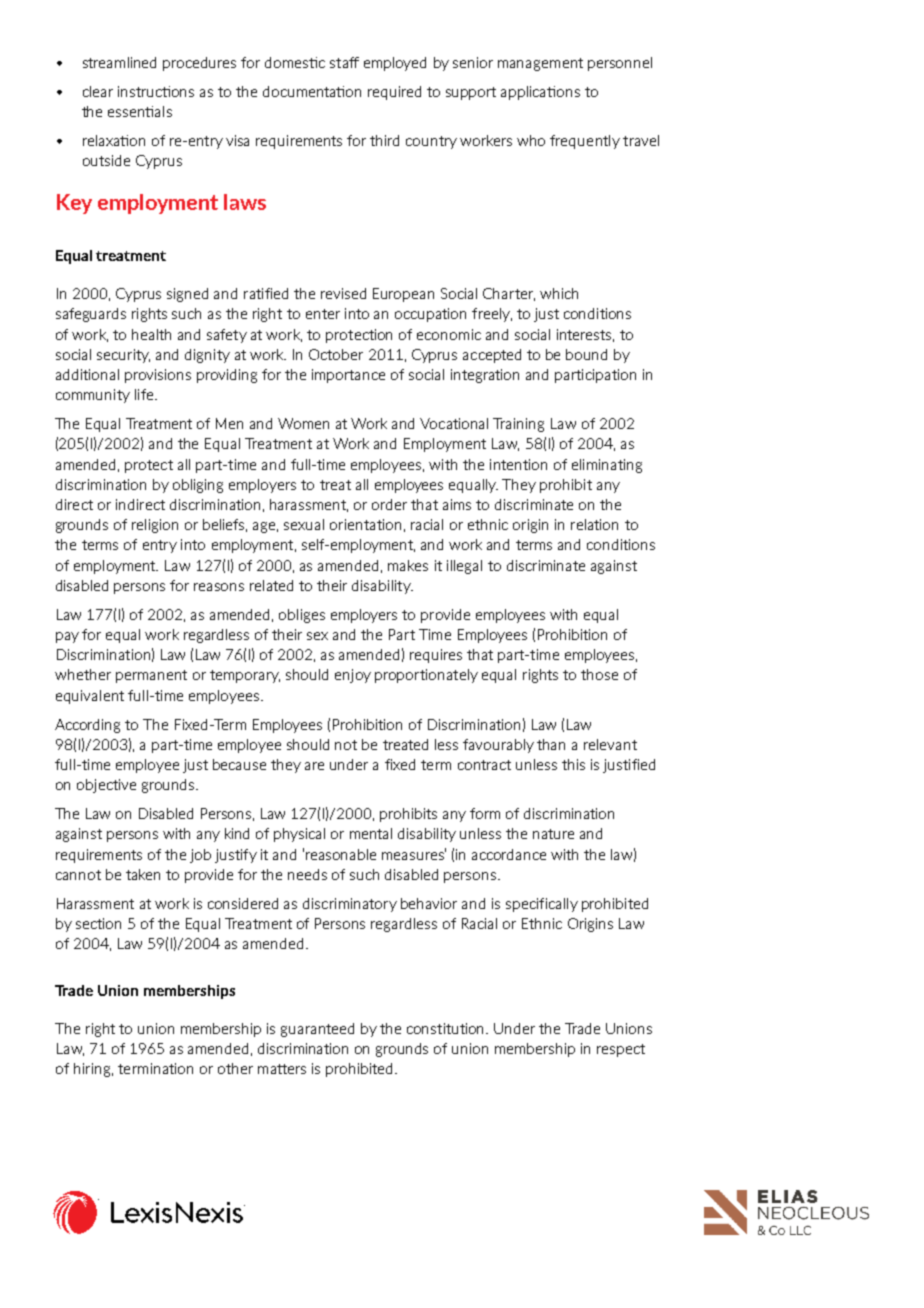 The image size is (924, 1308). Describe the element at coordinates (344, 62) in the screenshot. I see `staff` at that location.
